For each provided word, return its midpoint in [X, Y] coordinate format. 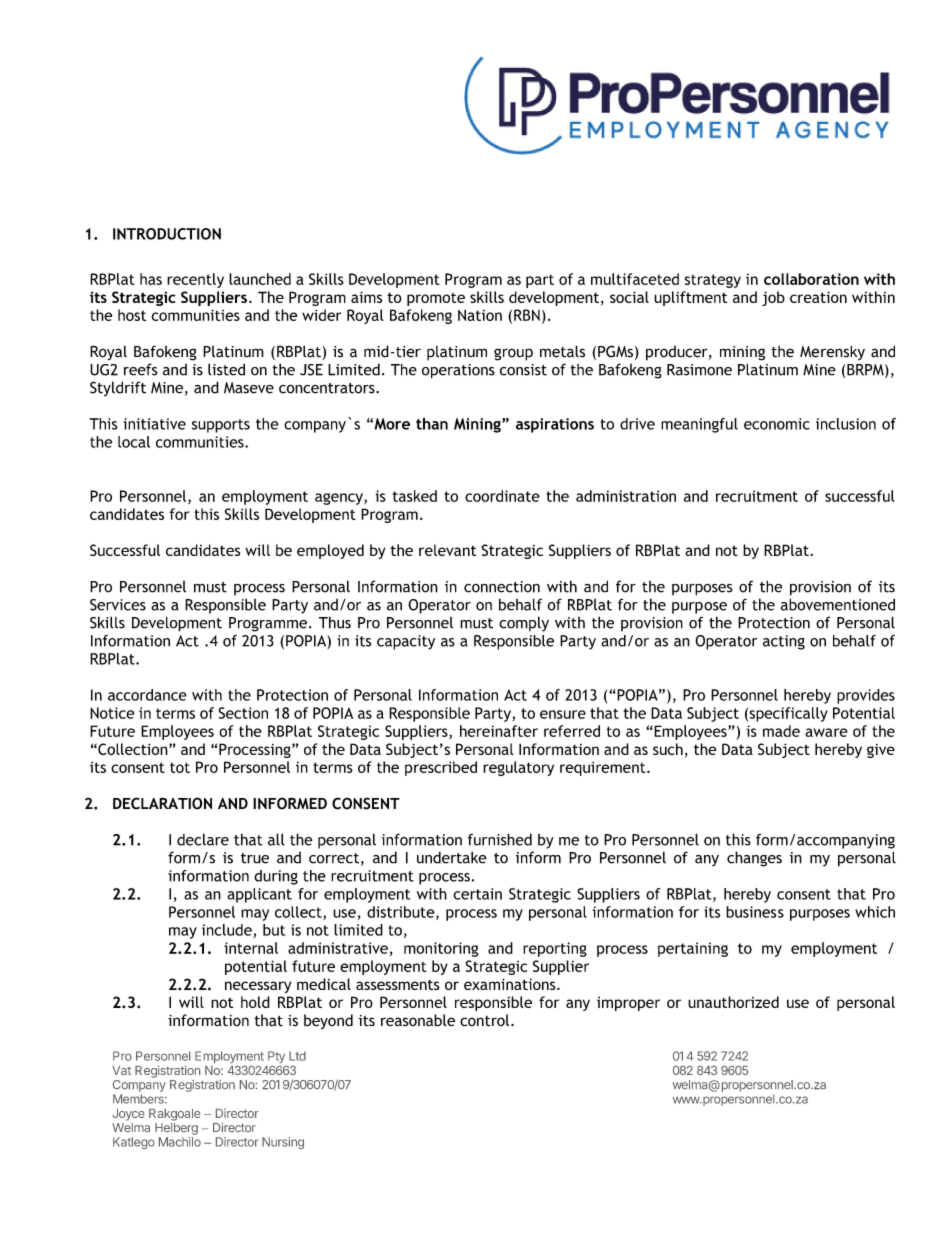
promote [436, 299]
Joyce [129, 1115]
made [781, 731]
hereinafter [499, 731]
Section [243, 713]
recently [195, 280]
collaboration [811, 279]
